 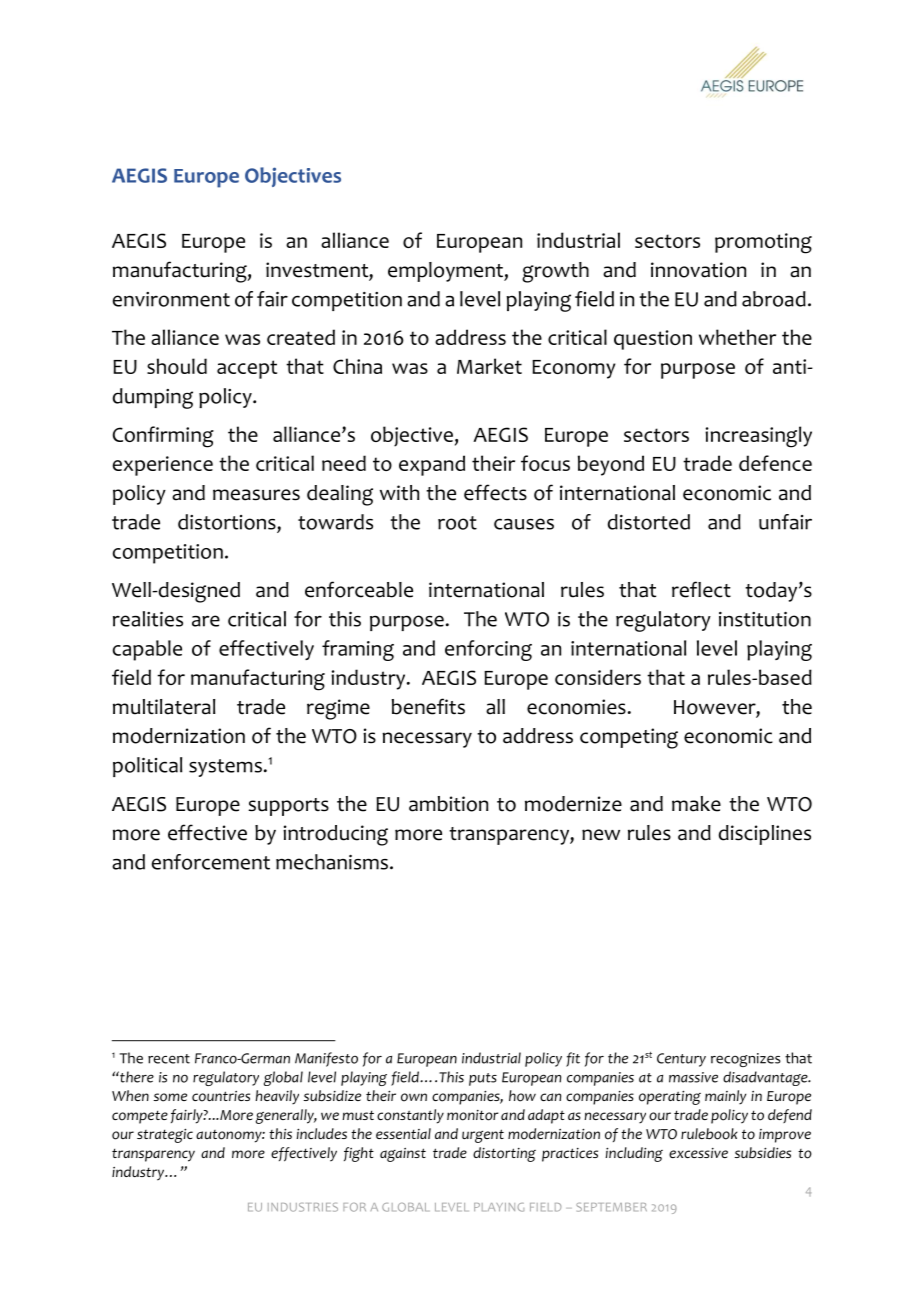 I want to click on strategic, so click(x=165, y=1135).
